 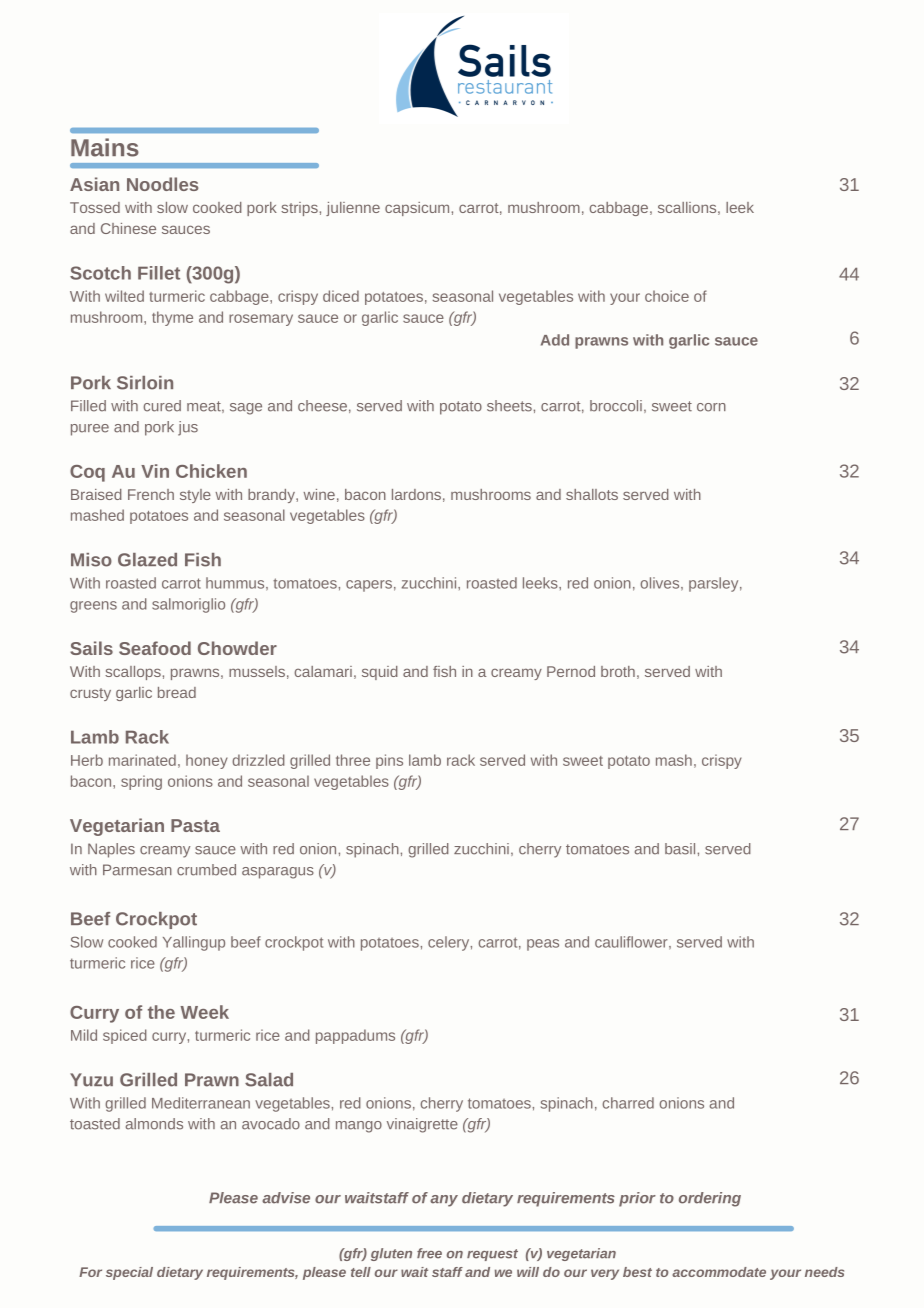 I want to click on Chinese, so click(x=128, y=228).
